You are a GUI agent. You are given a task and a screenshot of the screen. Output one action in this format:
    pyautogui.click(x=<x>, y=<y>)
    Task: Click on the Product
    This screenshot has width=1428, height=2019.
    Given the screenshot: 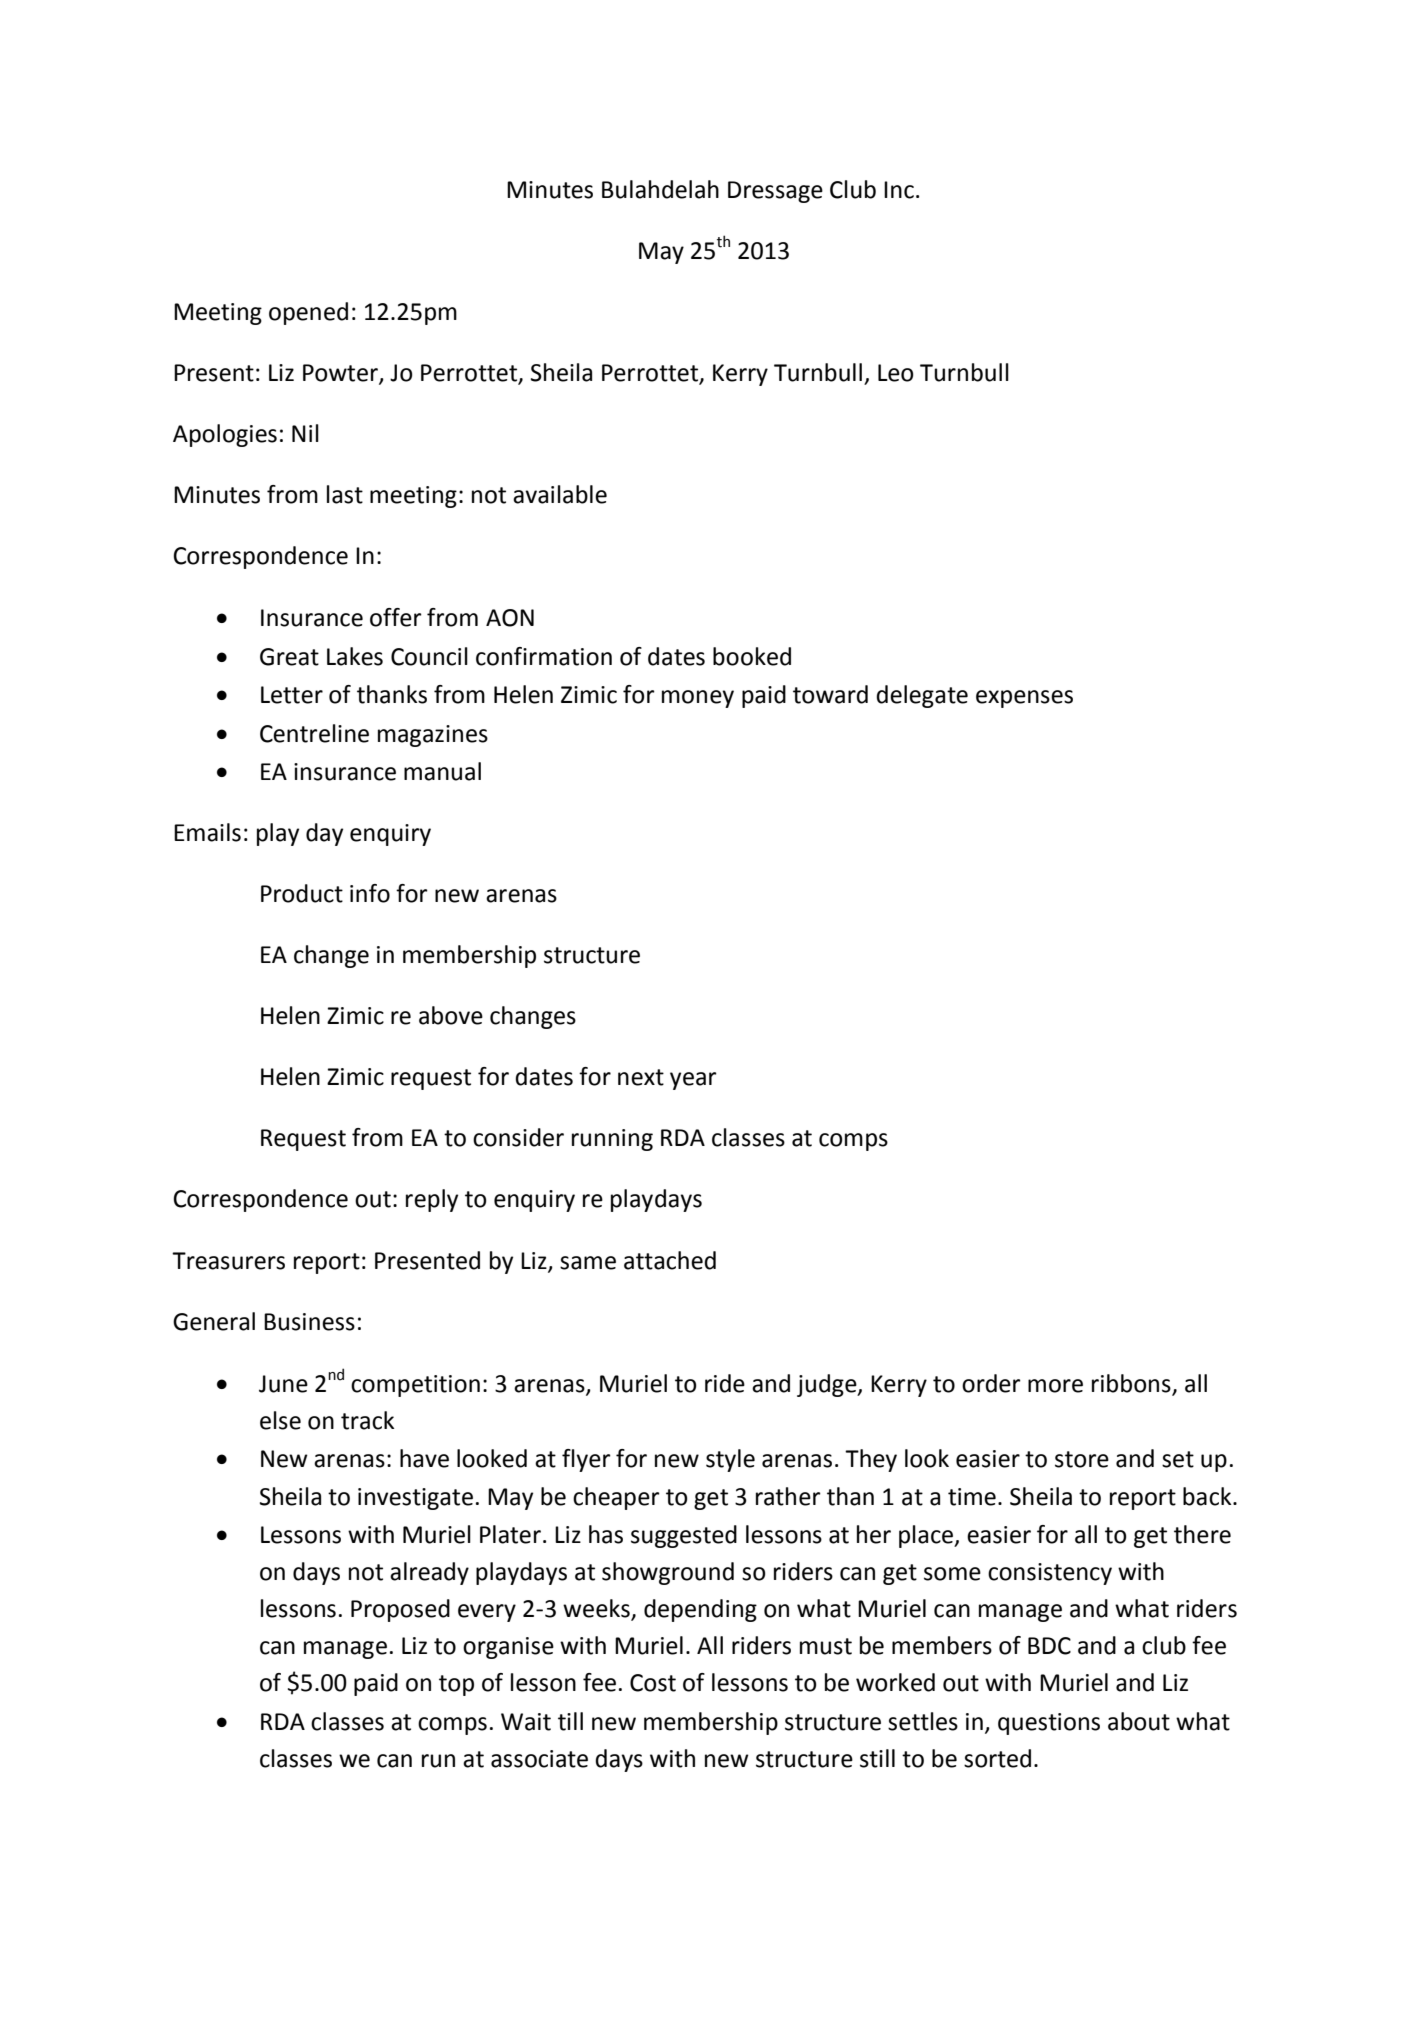 What is the action you would take?
    pyautogui.click(x=302, y=893)
